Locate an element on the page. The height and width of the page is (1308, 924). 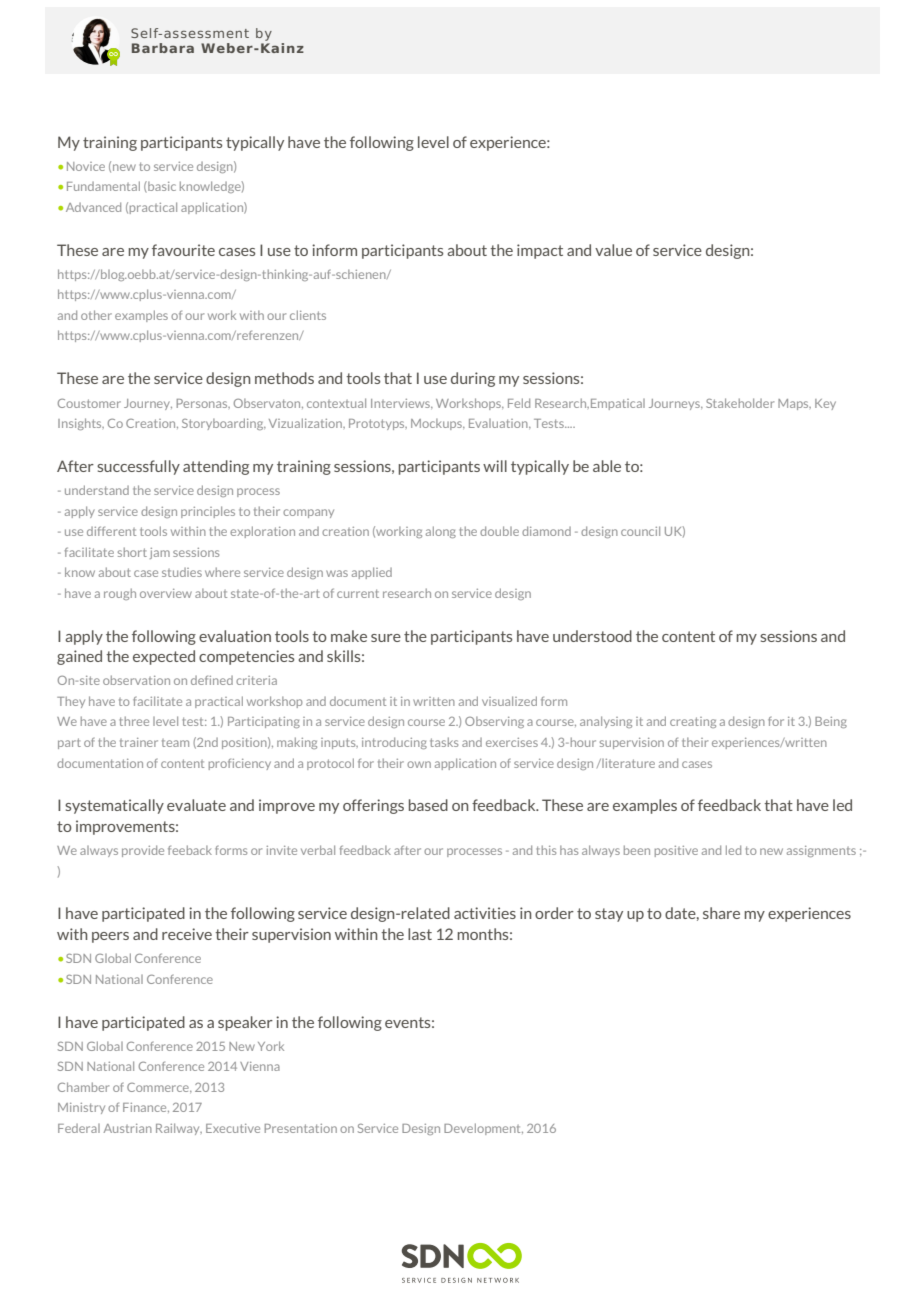
team is located at coordinates (175, 743).
